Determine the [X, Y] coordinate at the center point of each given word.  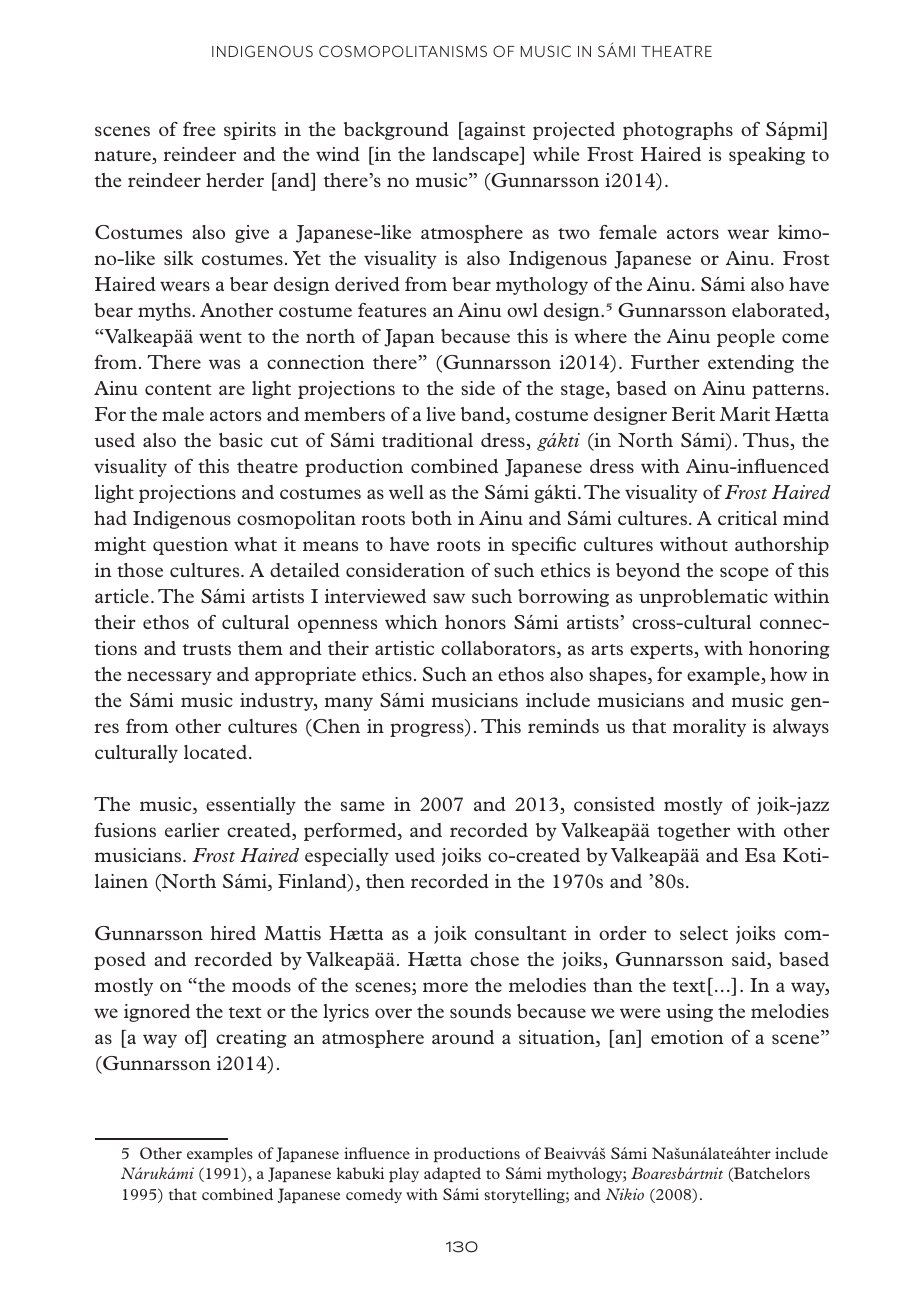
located [215, 752]
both [431, 518]
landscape [477, 156]
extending [751, 364]
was [224, 364]
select [704, 933]
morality [709, 728]
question [190, 546]
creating [251, 1039]
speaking [767, 156]
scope [744, 574]
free [199, 129]
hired [233, 933]
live [440, 414]
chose [494, 959]
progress [428, 730]
